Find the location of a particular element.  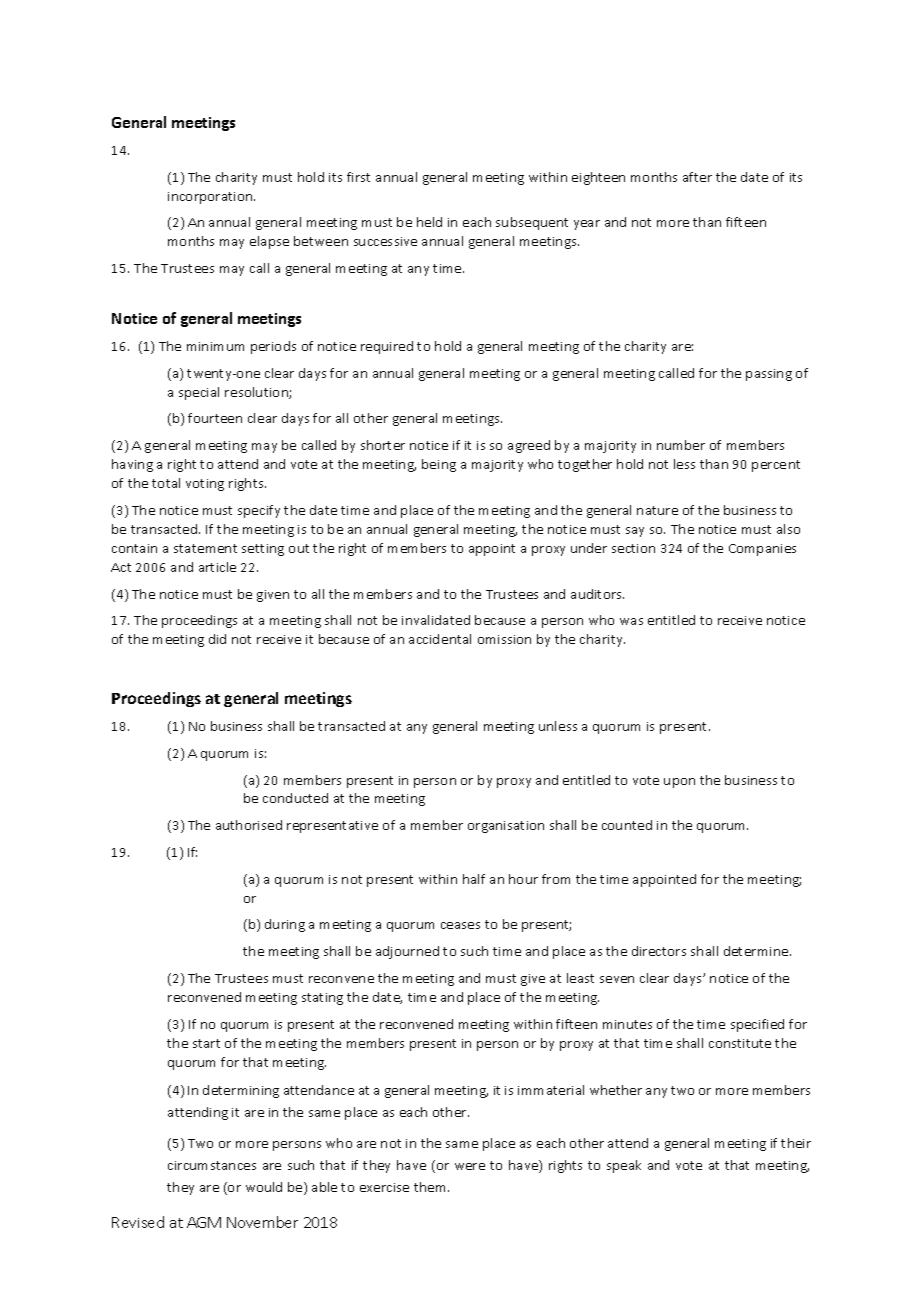

circumstances is located at coordinates (212, 1165).
